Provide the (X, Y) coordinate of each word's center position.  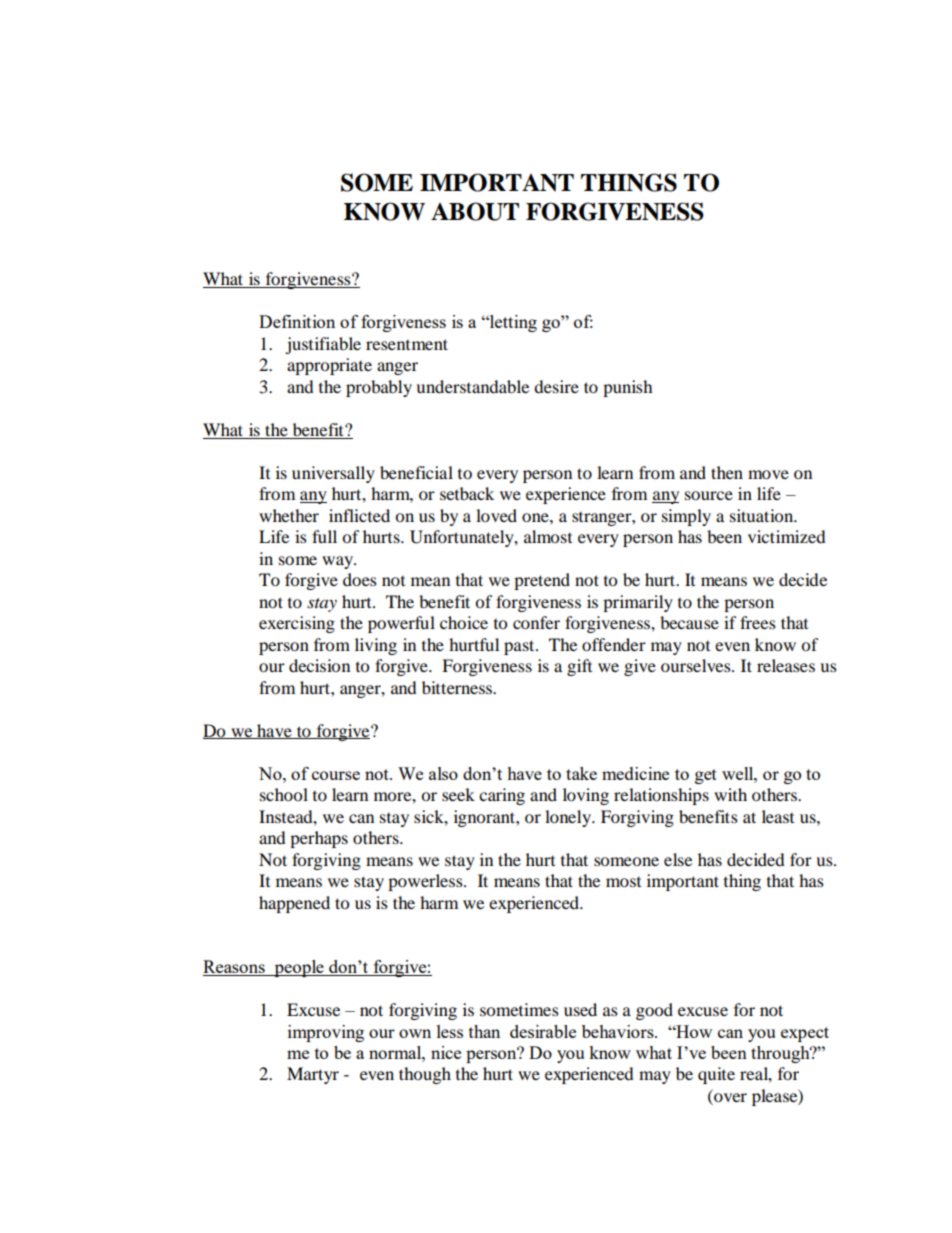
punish (628, 388)
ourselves (697, 665)
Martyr (313, 1075)
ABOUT (475, 211)
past (520, 647)
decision (319, 665)
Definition (297, 321)
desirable (543, 1031)
